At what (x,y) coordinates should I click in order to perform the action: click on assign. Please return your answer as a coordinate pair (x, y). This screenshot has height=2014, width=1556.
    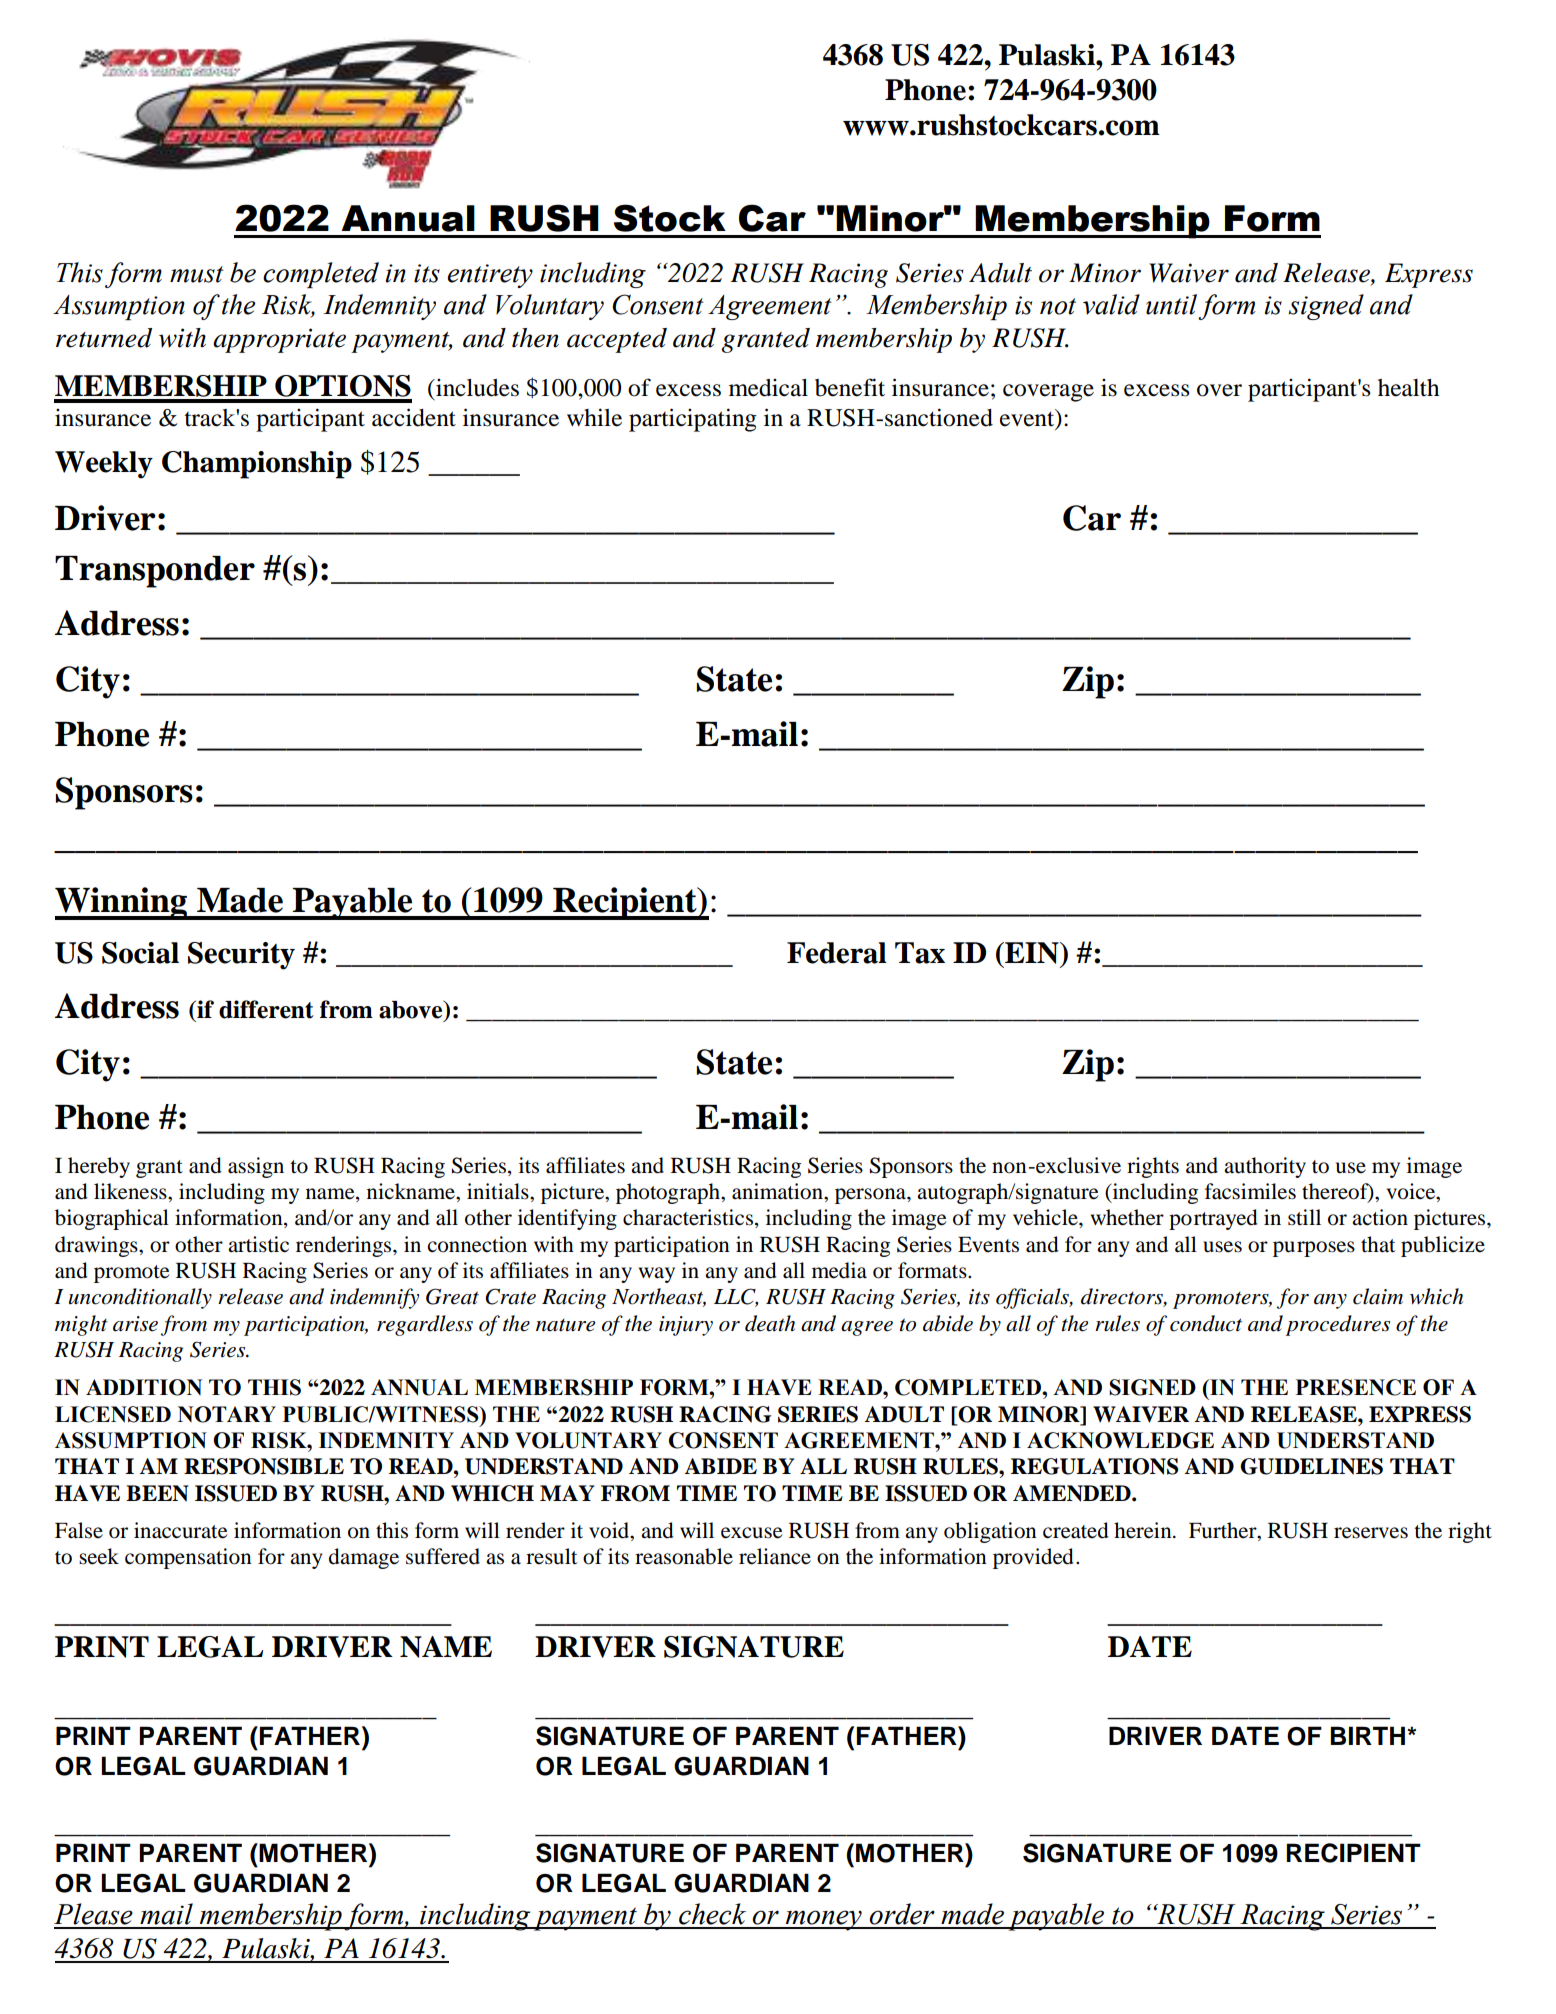
    Looking at the image, I should click on (256, 1167).
